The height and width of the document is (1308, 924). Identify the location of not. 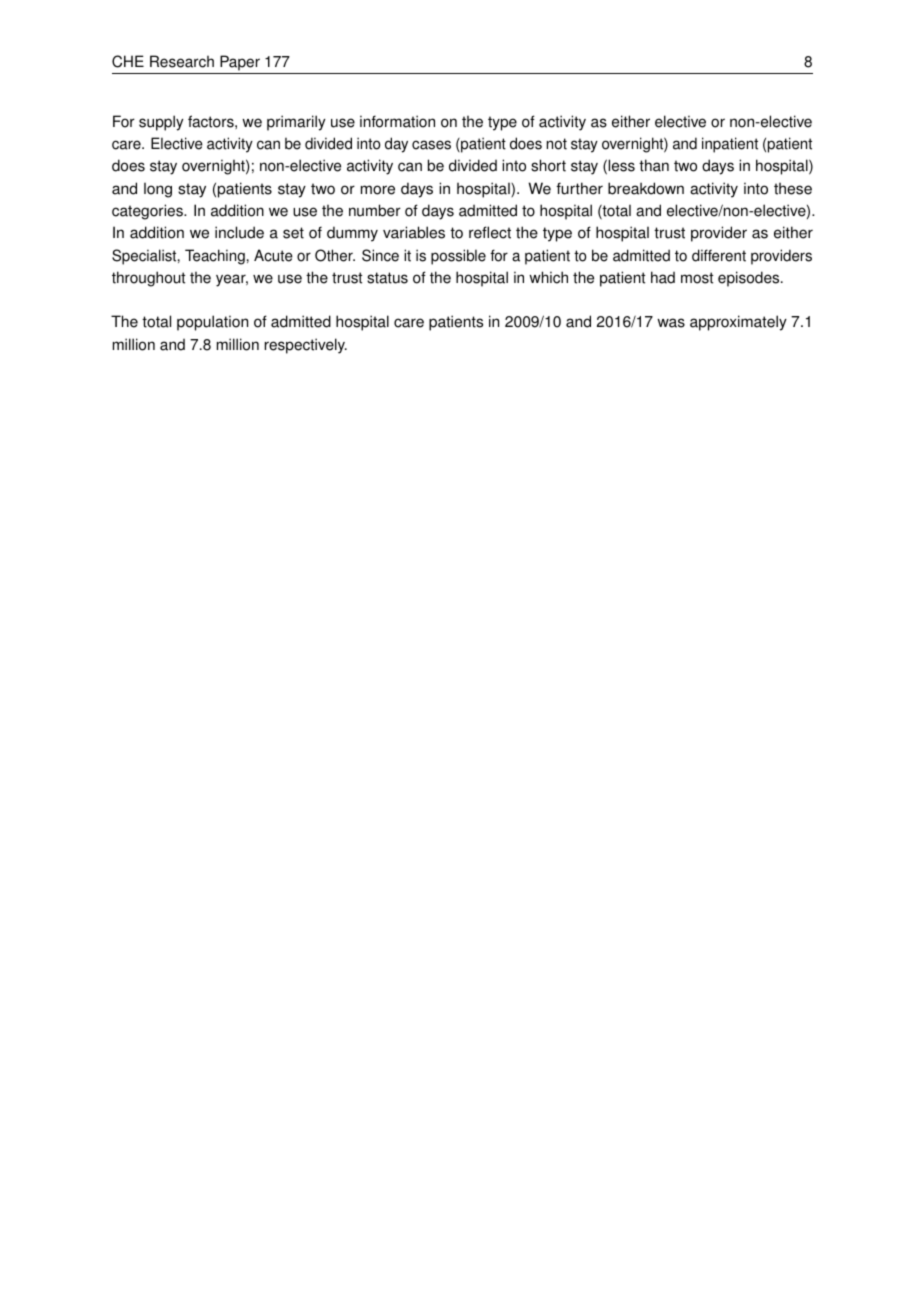
(557, 144).
